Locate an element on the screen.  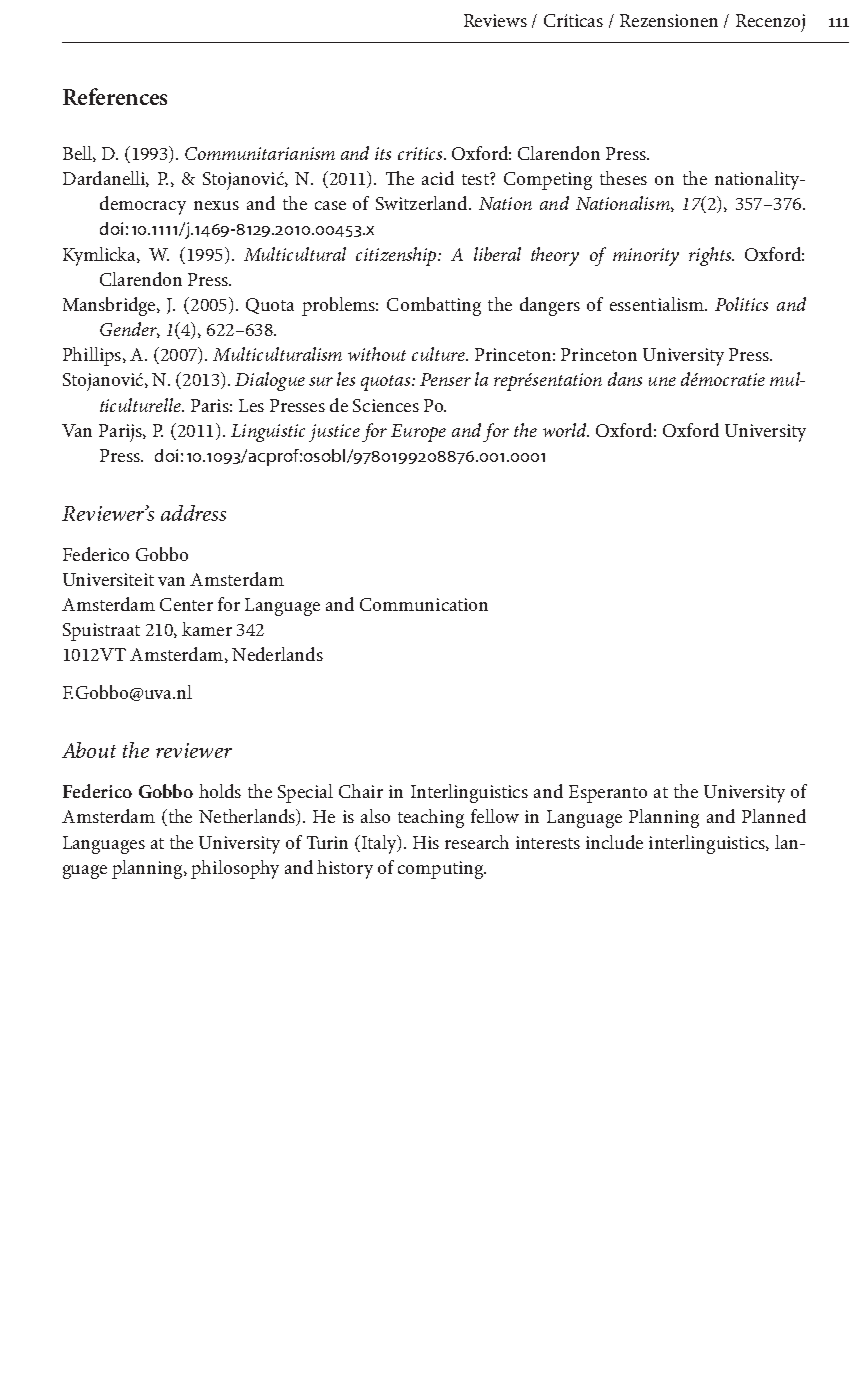
Reviews is located at coordinates (495, 20).
